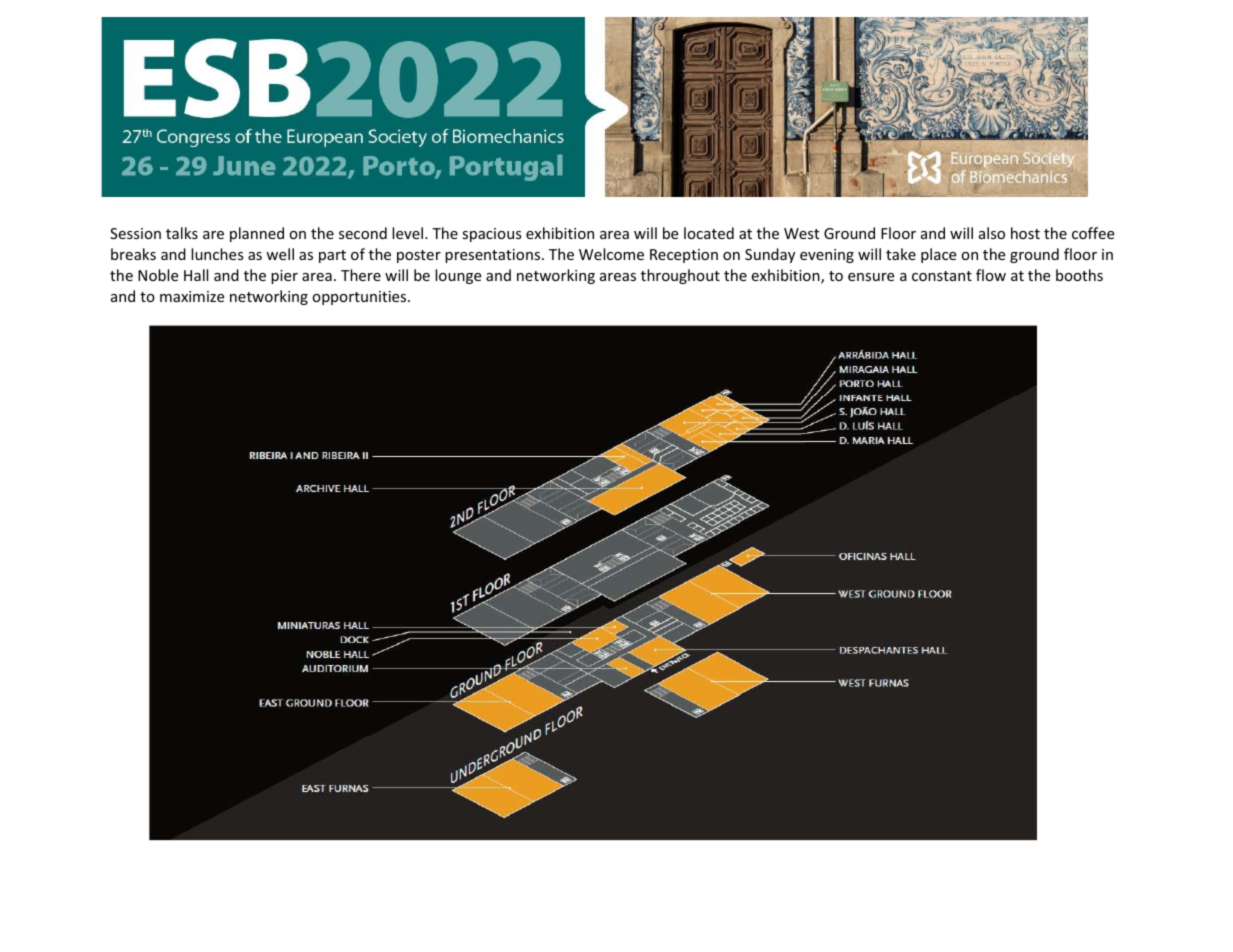 This image has height=952, width=1233. Describe the element at coordinates (332, 256) in the image. I see `part` at that location.
